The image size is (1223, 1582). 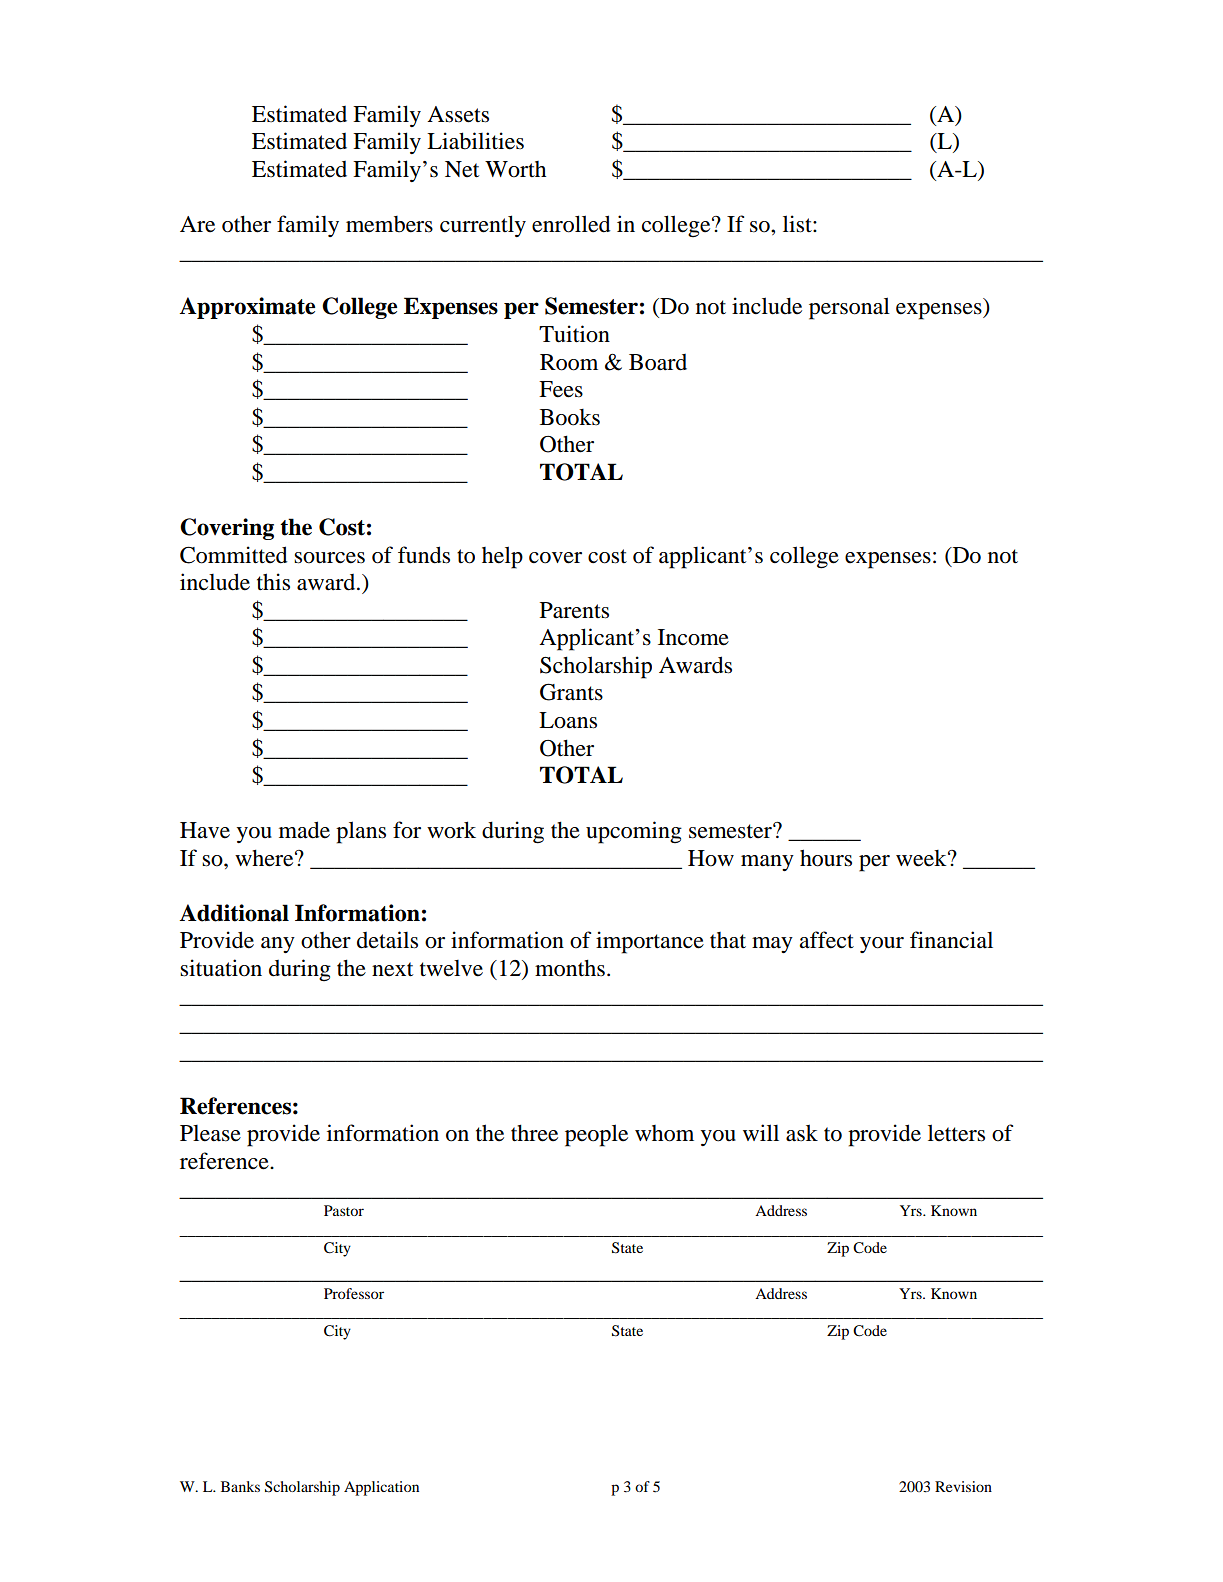 I want to click on Grants, so click(x=571, y=692).
